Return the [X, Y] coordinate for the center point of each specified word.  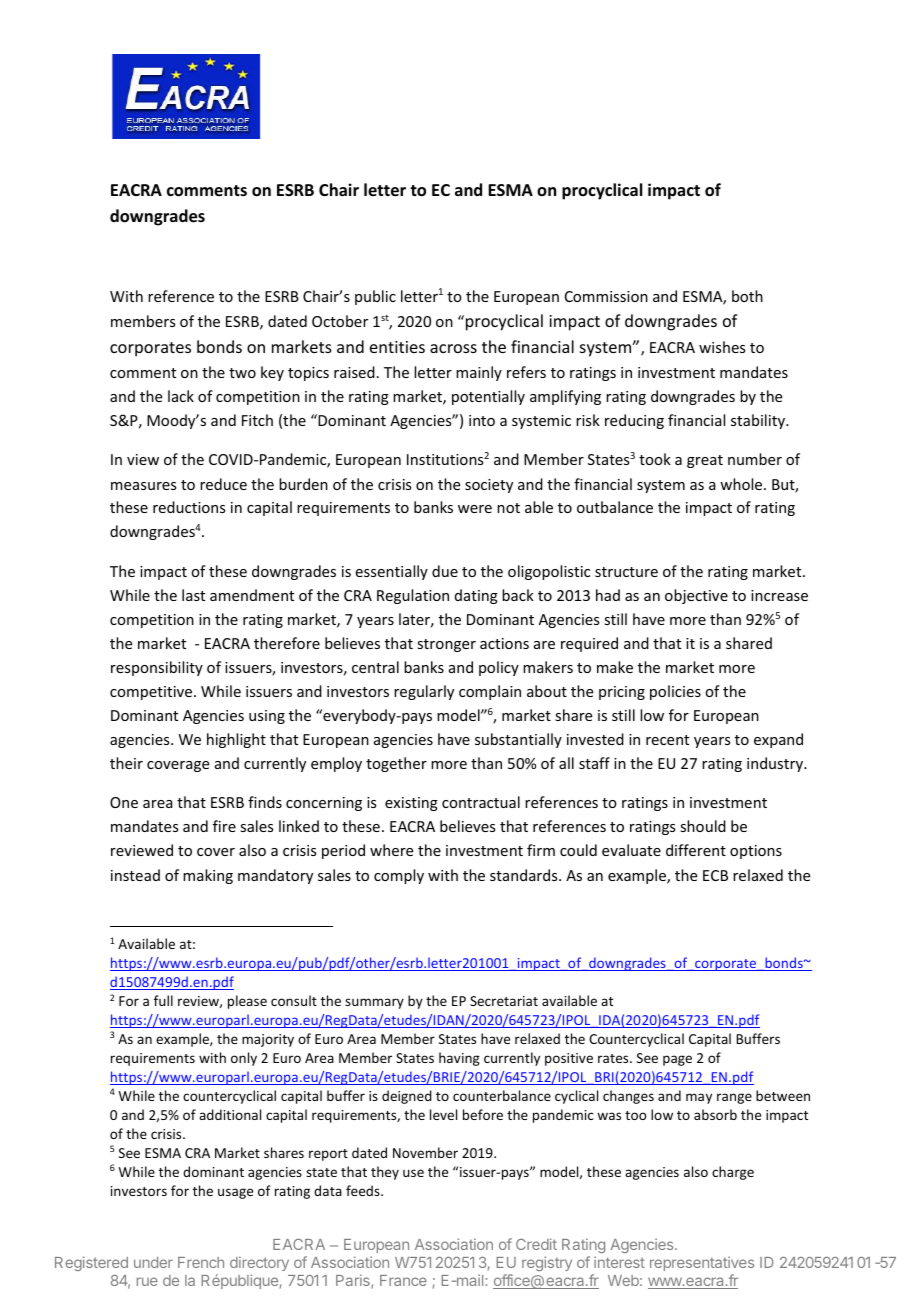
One [124, 802]
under [153, 1262]
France [403, 1280]
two [242, 373]
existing [411, 804]
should [703, 826]
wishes [722, 347]
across [453, 348]
